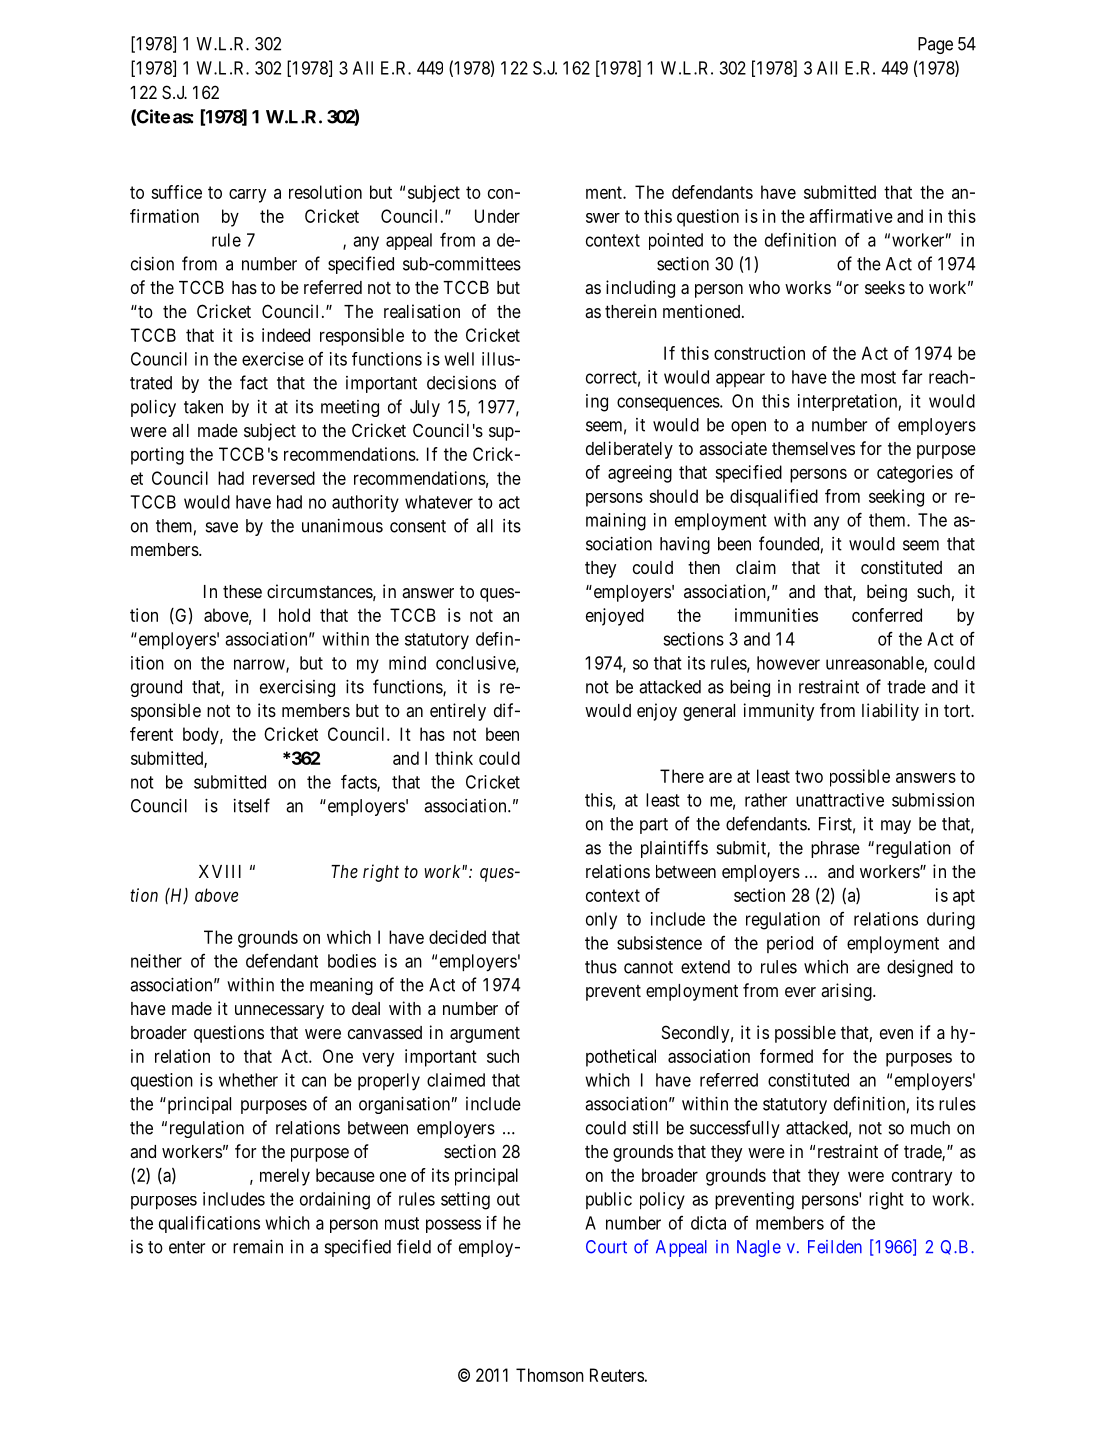 The width and height of the screenshot is (1105, 1429). Describe the element at coordinates (497, 216) in the screenshot. I see `Under` at that location.
